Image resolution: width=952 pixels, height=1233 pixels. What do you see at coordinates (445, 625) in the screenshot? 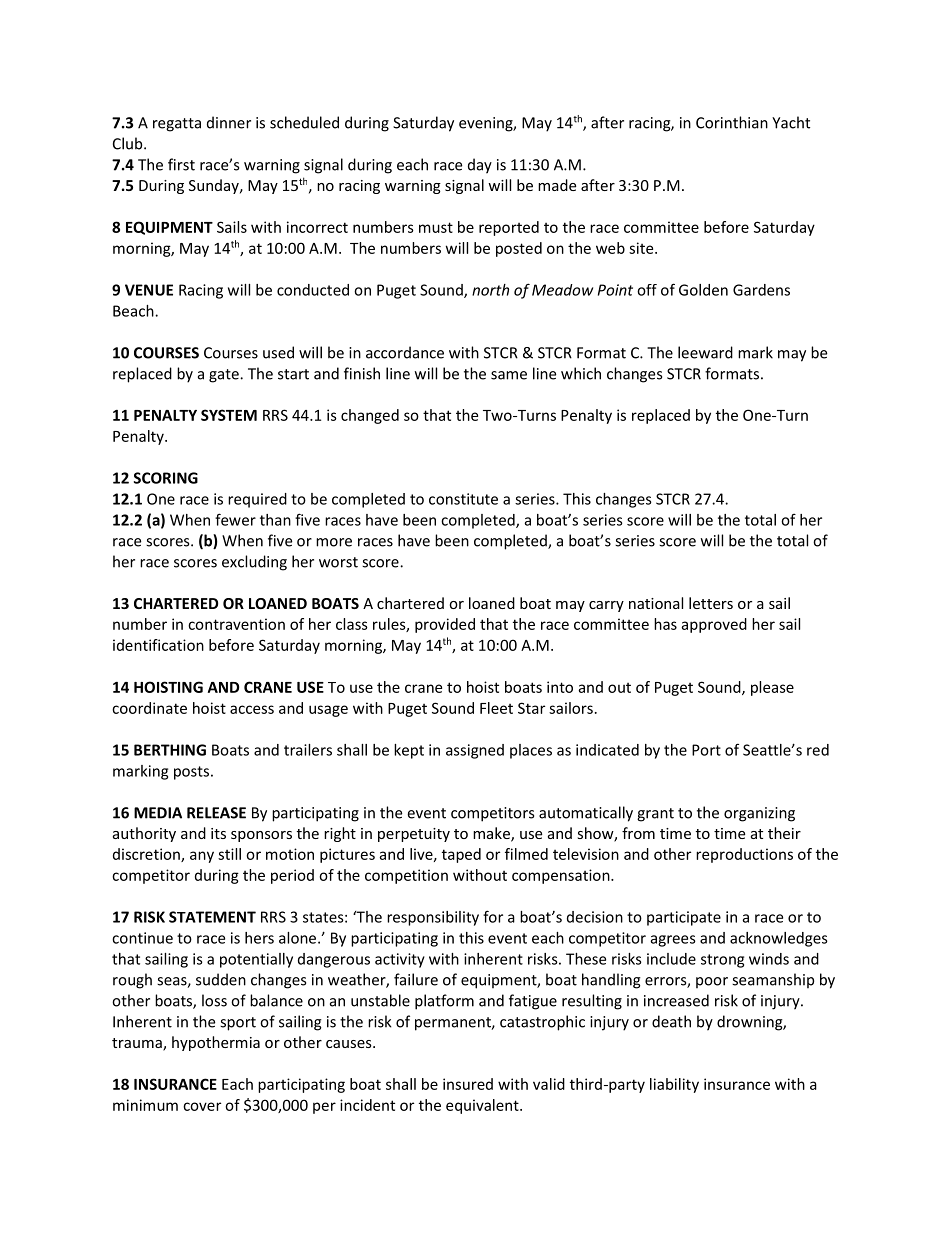
I see `provided` at bounding box center [445, 625].
